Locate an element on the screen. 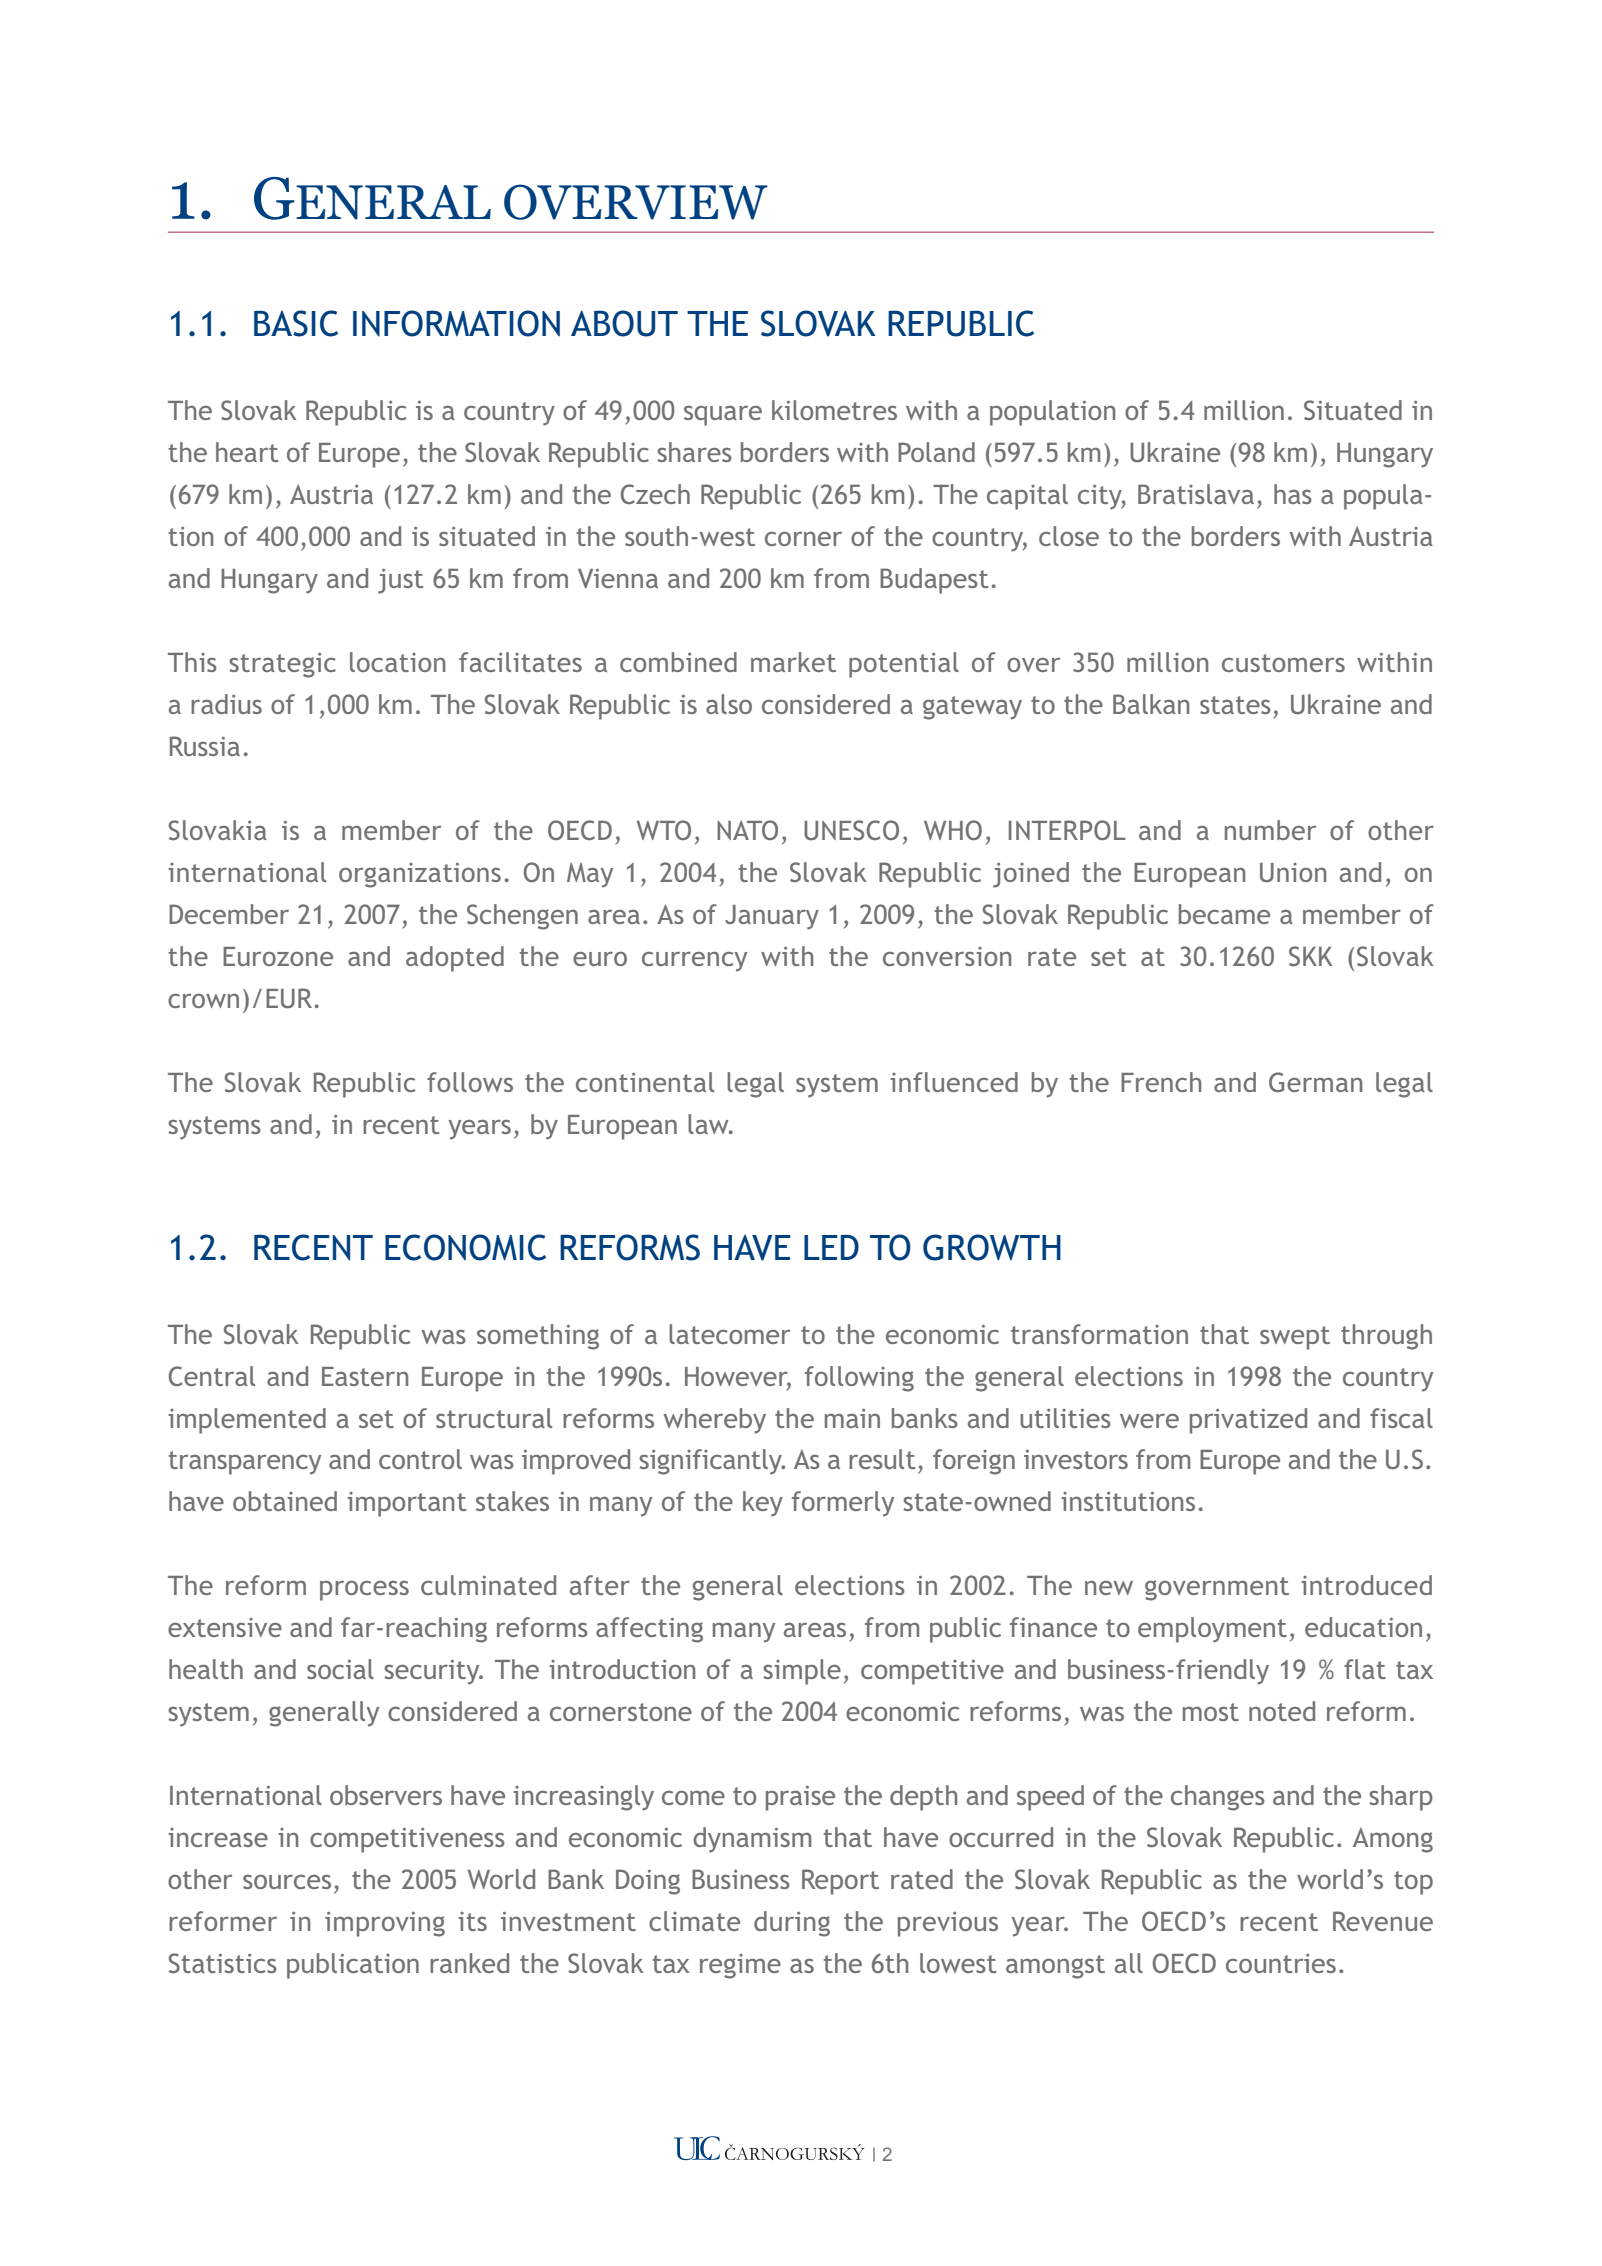 This screenshot has width=1602, height=2266. follows is located at coordinates (470, 1082).
